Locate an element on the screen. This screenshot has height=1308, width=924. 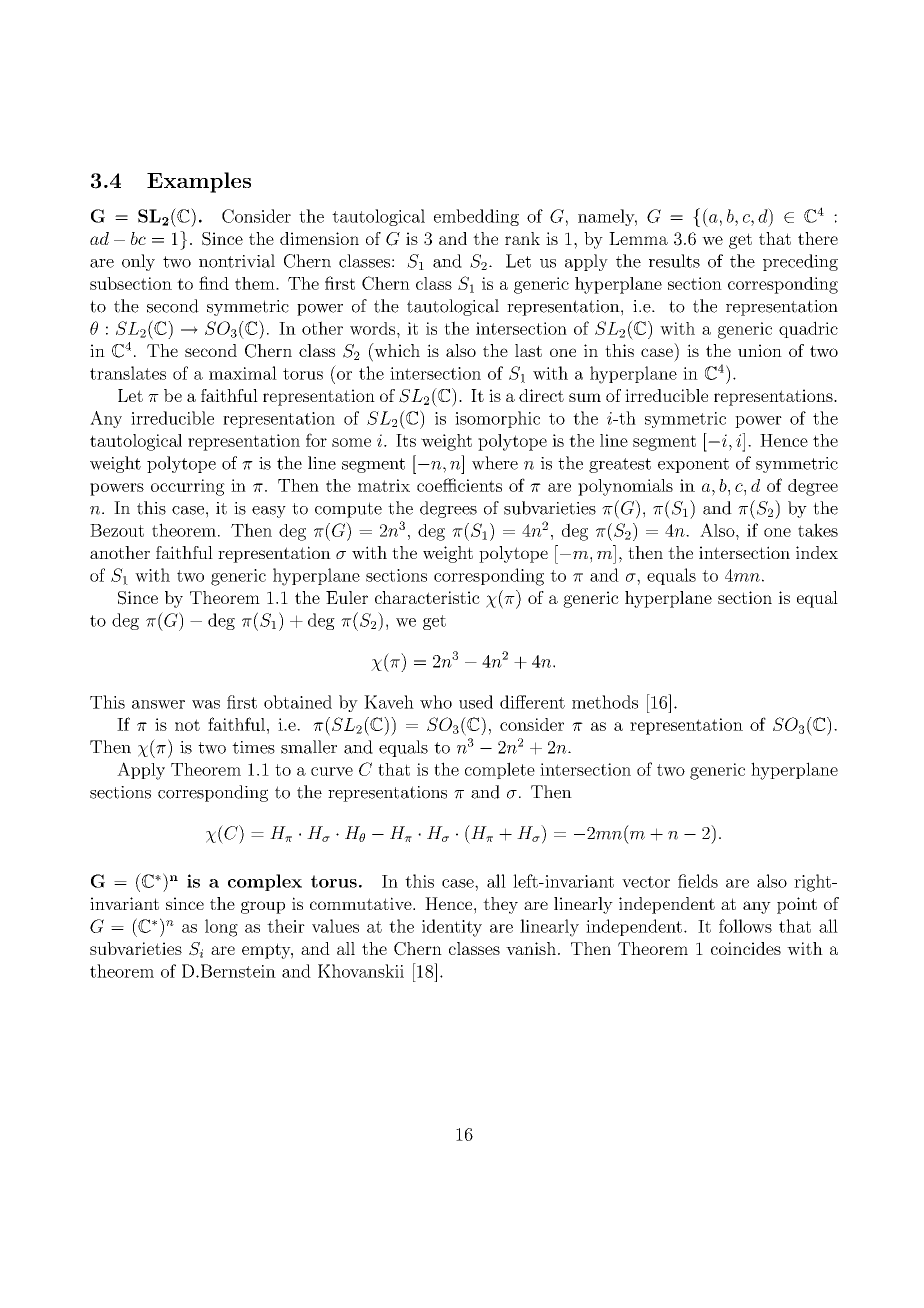
characteristic is located at coordinates (427, 597).
